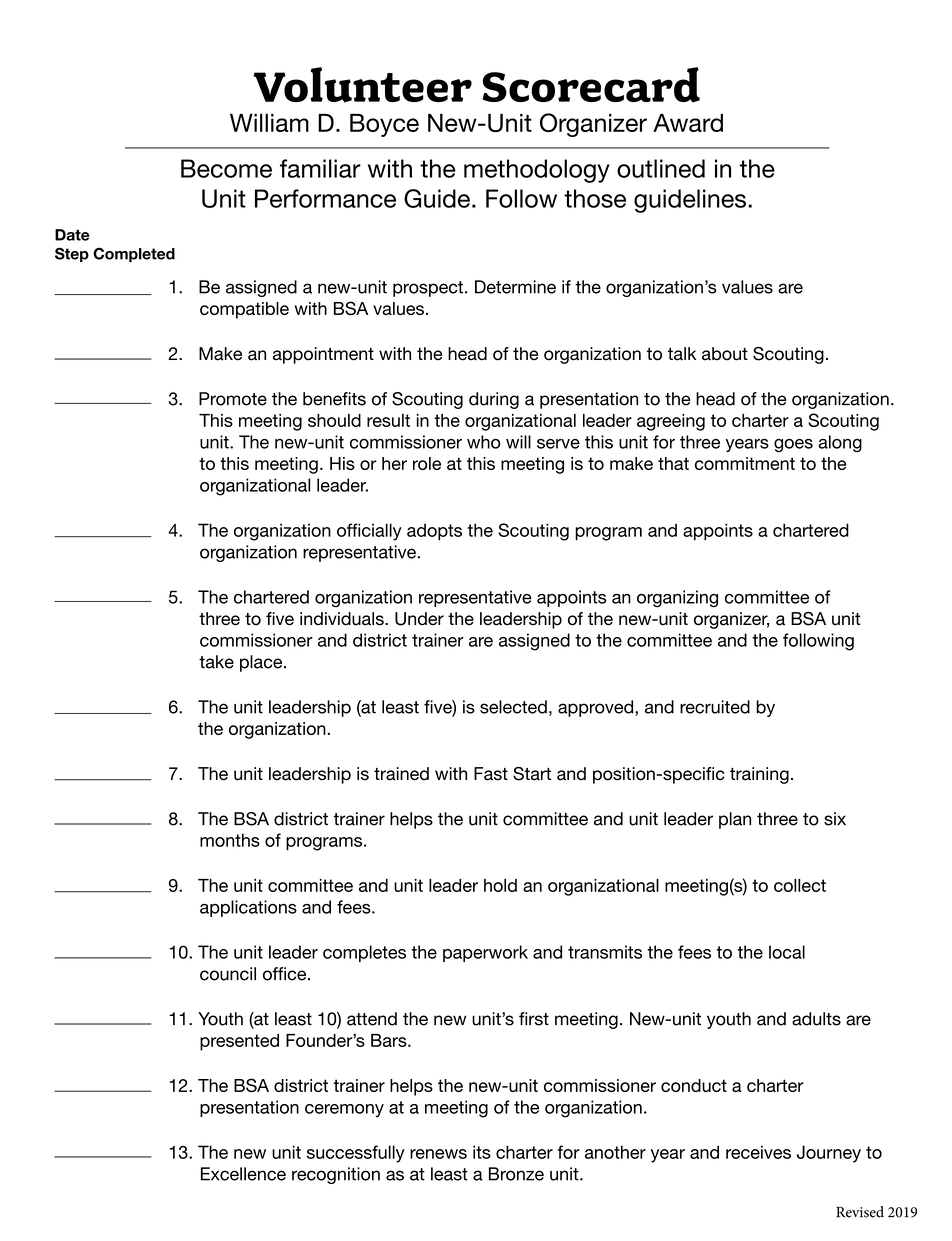 Image resolution: width=952 pixels, height=1241 pixels. What do you see at coordinates (226, 168) in the image?
I see `Become` at bounding box center [226, 168].
